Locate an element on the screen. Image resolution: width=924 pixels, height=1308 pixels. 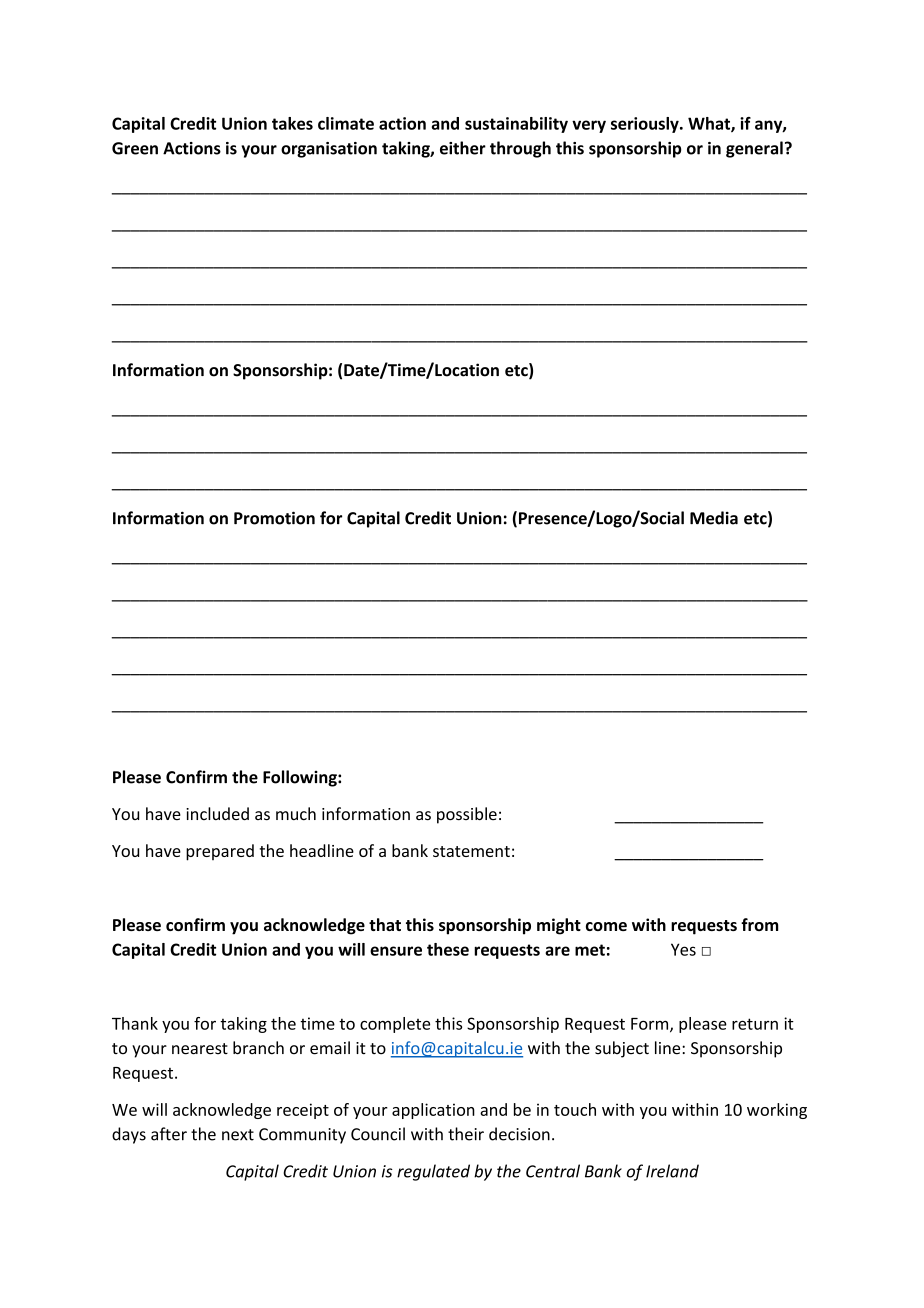
Green is located at coordinates (135, 148).
